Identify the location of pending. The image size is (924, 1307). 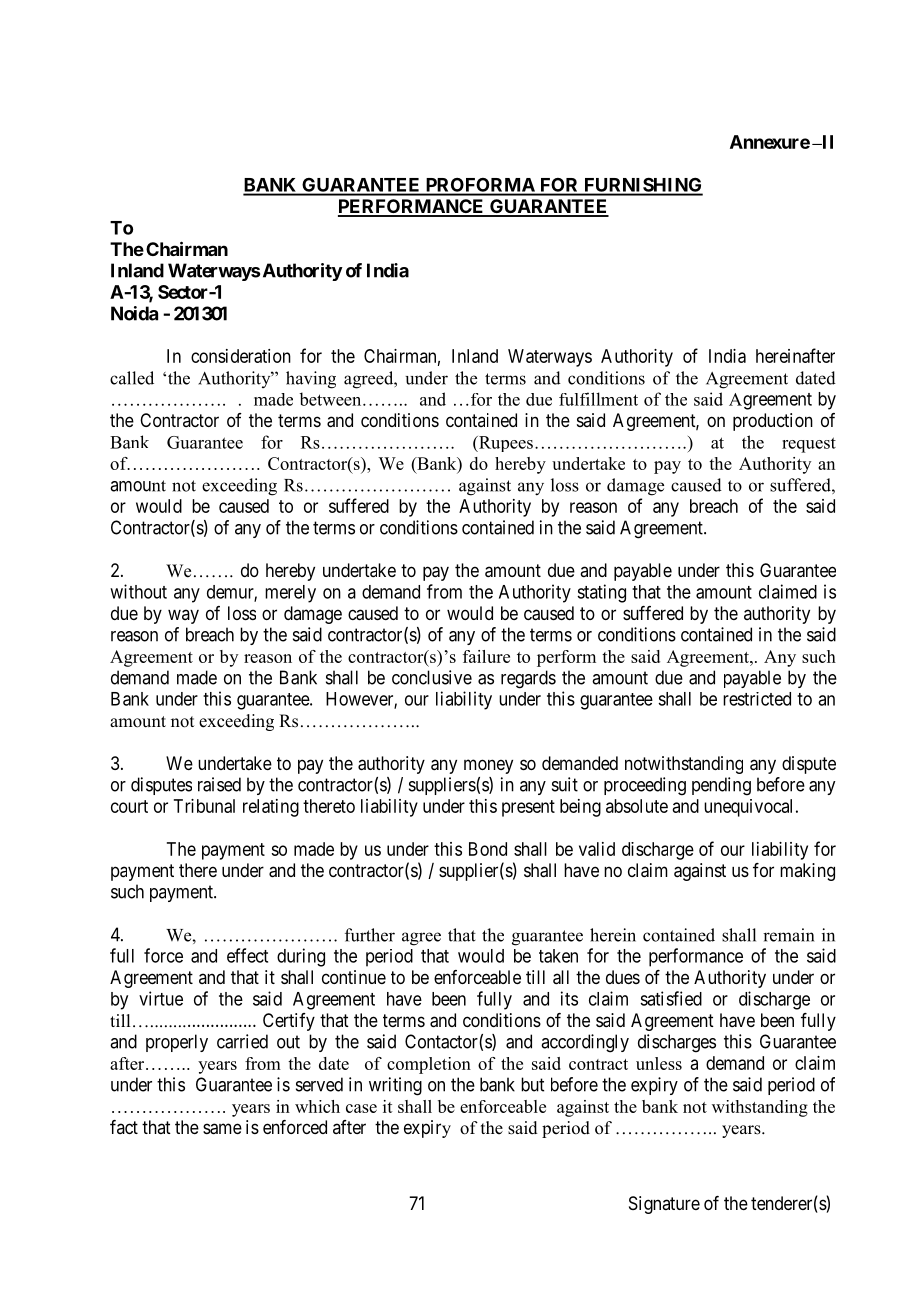
(721, 786).
